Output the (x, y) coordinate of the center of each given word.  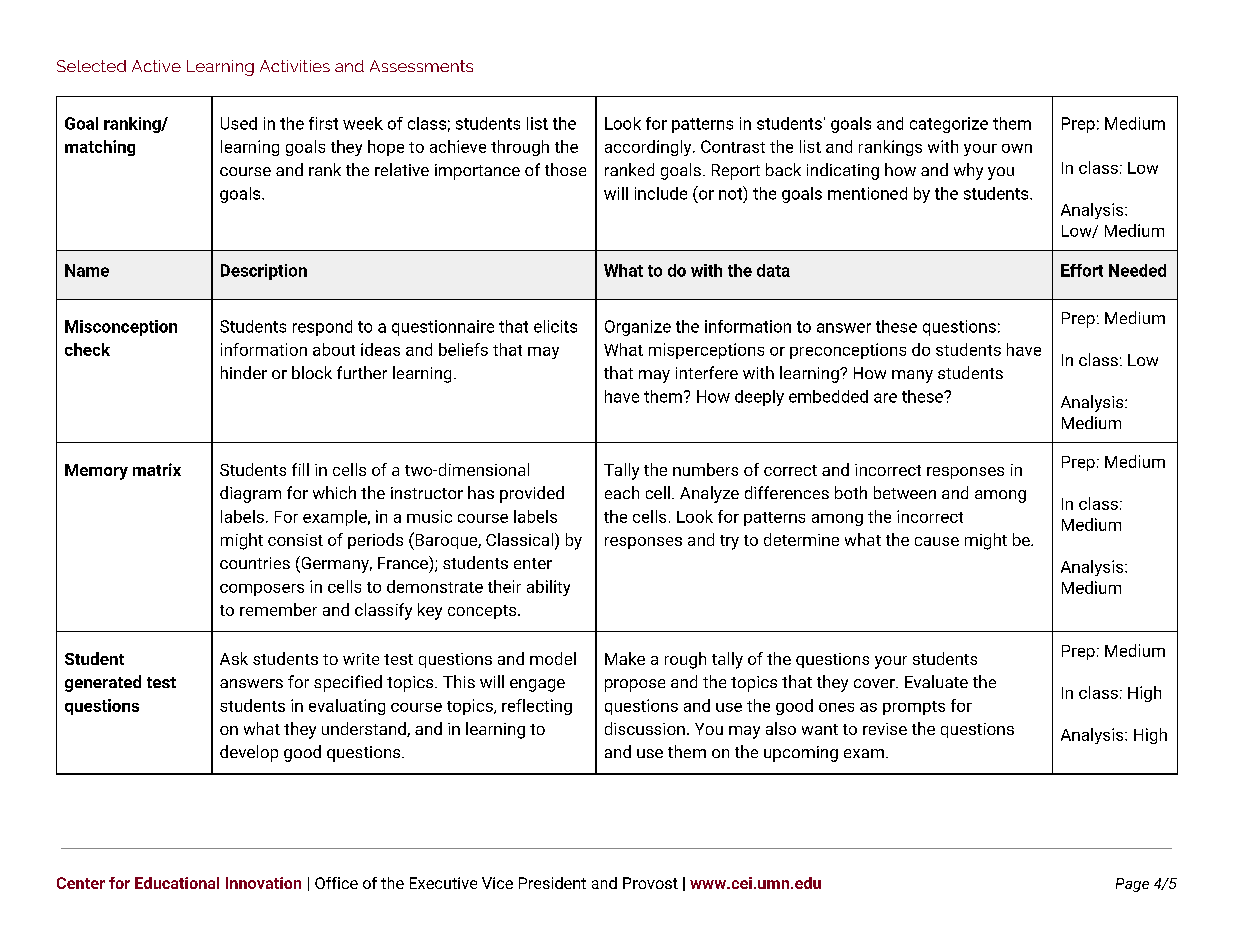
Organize (638, 328)
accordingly (649, 148)
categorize (949, 125)
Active (156, 66)
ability (548, 588)
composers (262, 590)
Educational (177, 883)
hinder (244, 372)
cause (937, 541)
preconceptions (848, 351)
